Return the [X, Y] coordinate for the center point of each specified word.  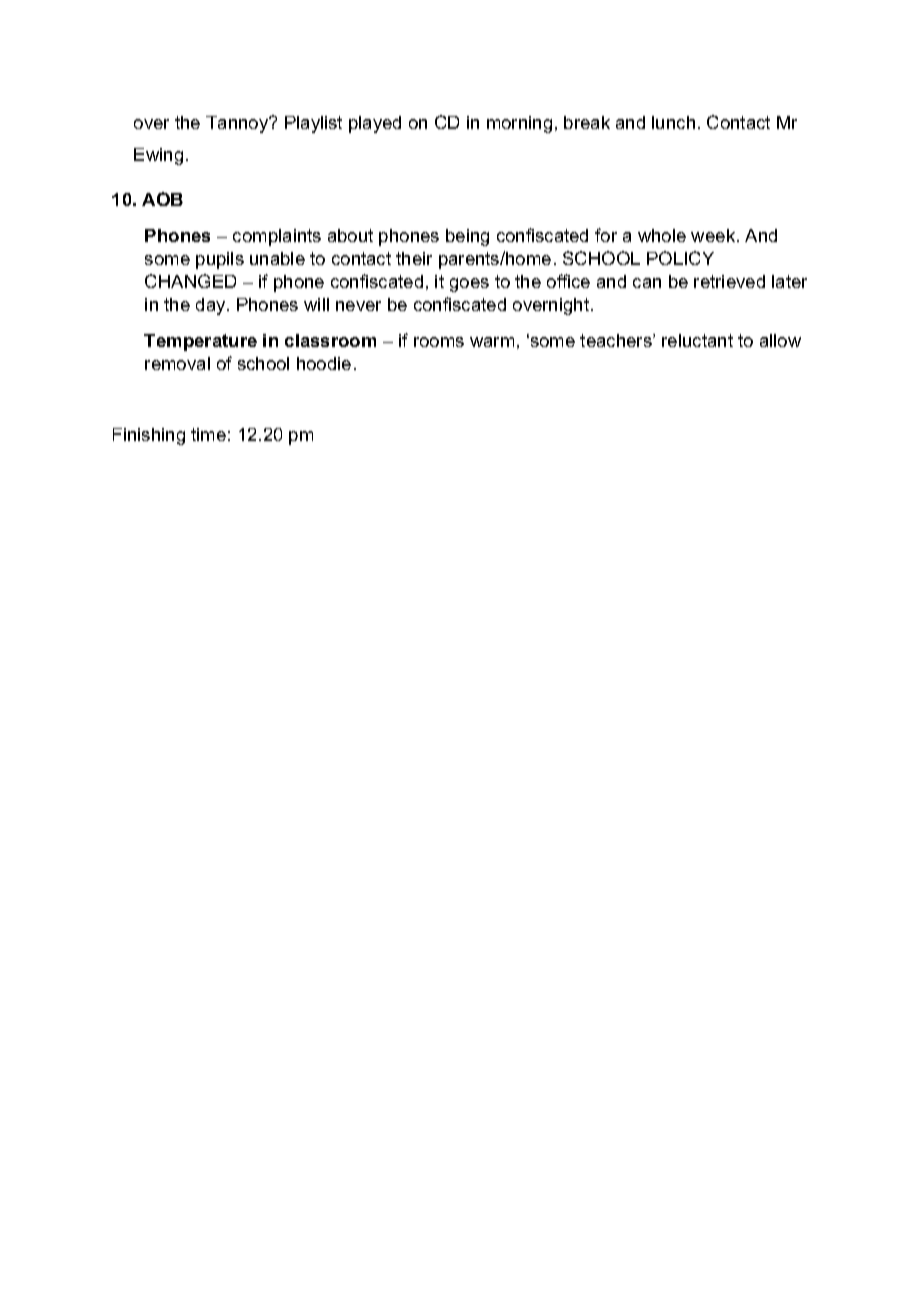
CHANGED [190, 281]
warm [492, 342]
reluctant [697, 340]
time [208, 434]
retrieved [729, 281]
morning [519, 124]
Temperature [200, 342]
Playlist [313, 124]
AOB [162, 199]
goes [469, 285]
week [714, 235]
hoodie [324, 363]
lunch [673, 122]
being [467, 237]
